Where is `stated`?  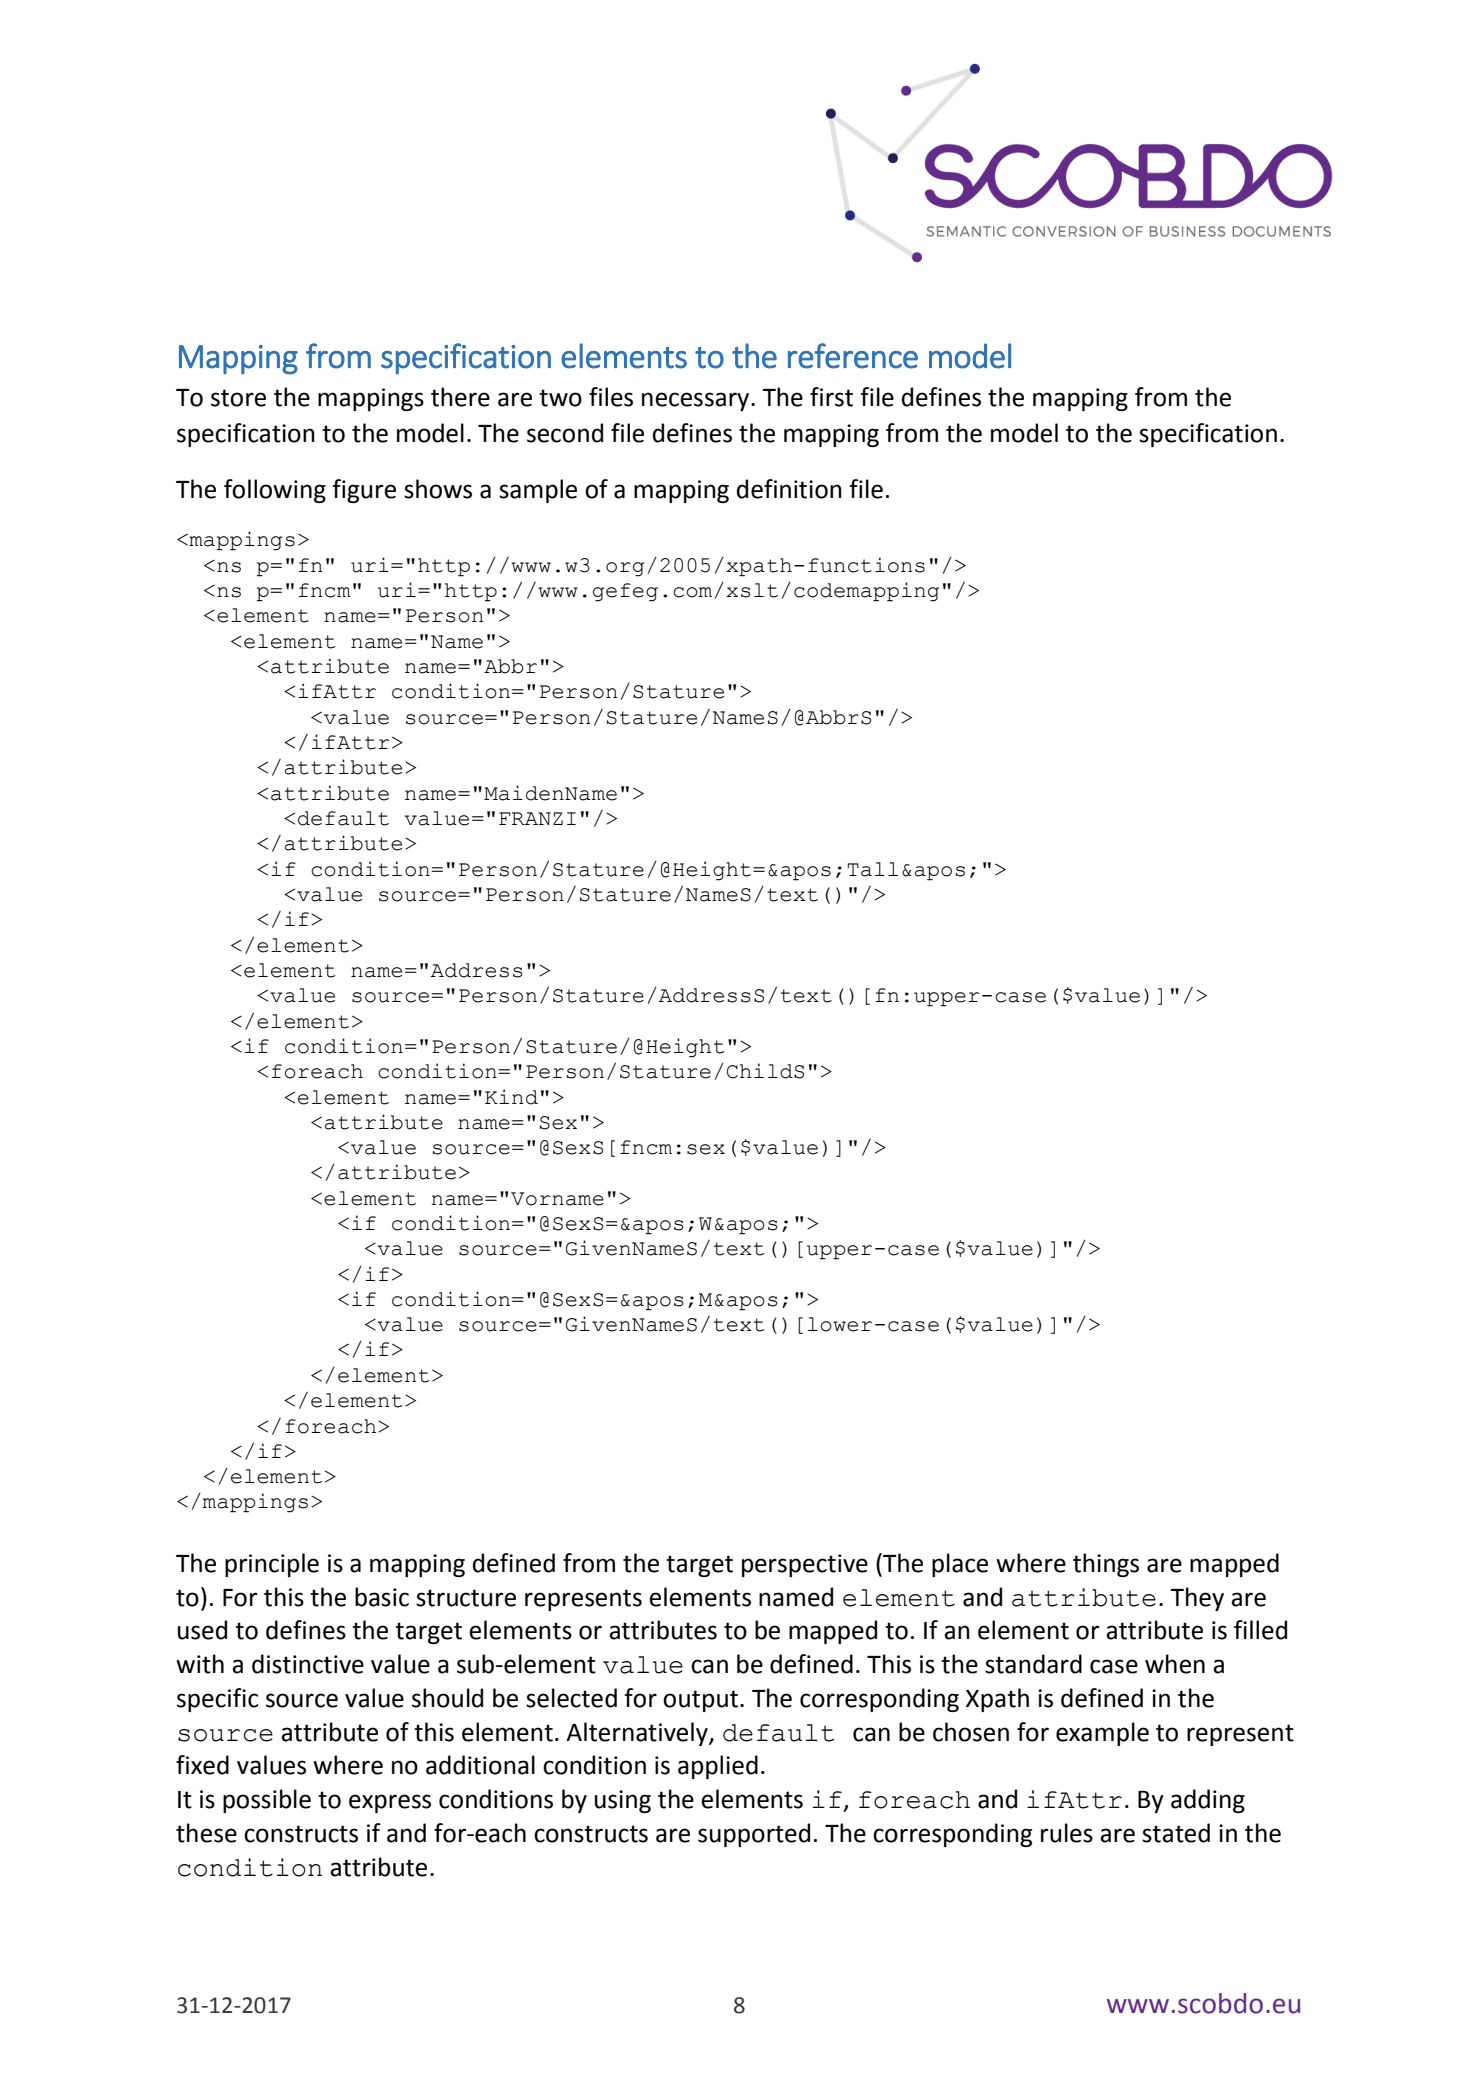 stated is located at coordinates (1176, 1833).
